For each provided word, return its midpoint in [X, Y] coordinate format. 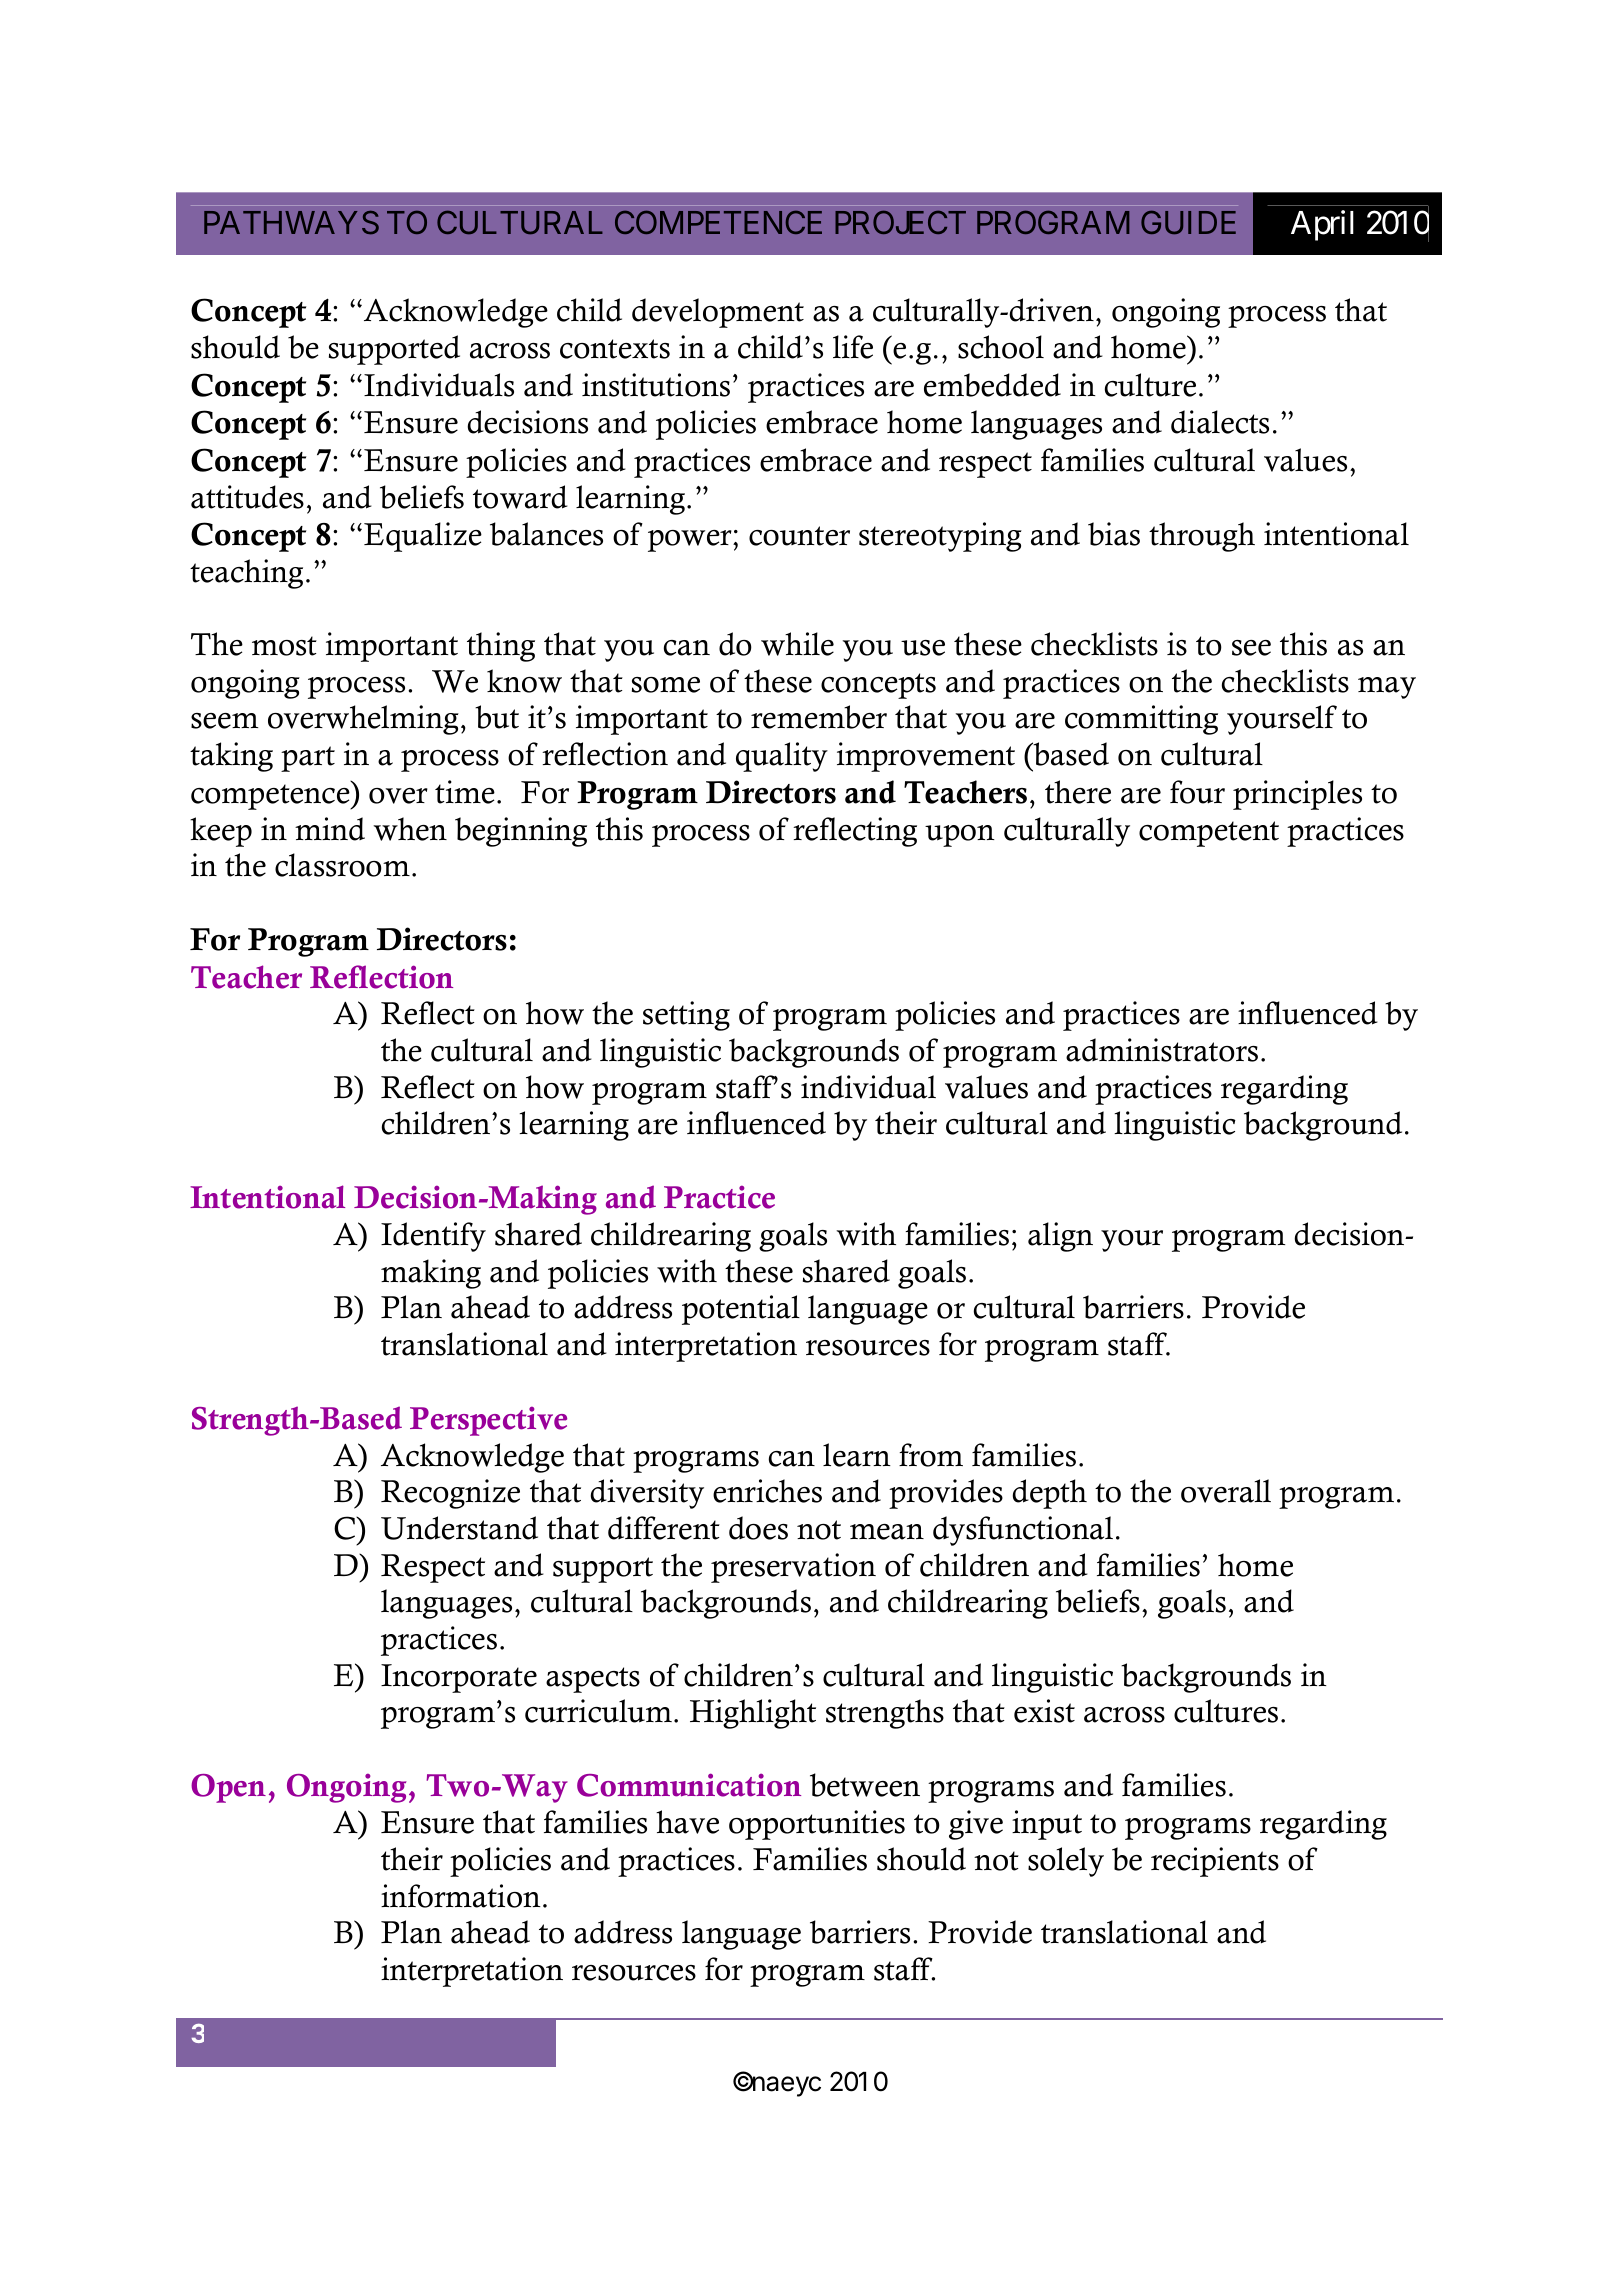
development [718, 313]
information [461, 1896]
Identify [433, 1237]
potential [741, 1310]
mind [330, 829]
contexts [615, 349]
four [1197, 792]
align [1060, 1237]
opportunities [817, 1825]
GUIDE [1188, 222]
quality [782, 757]
